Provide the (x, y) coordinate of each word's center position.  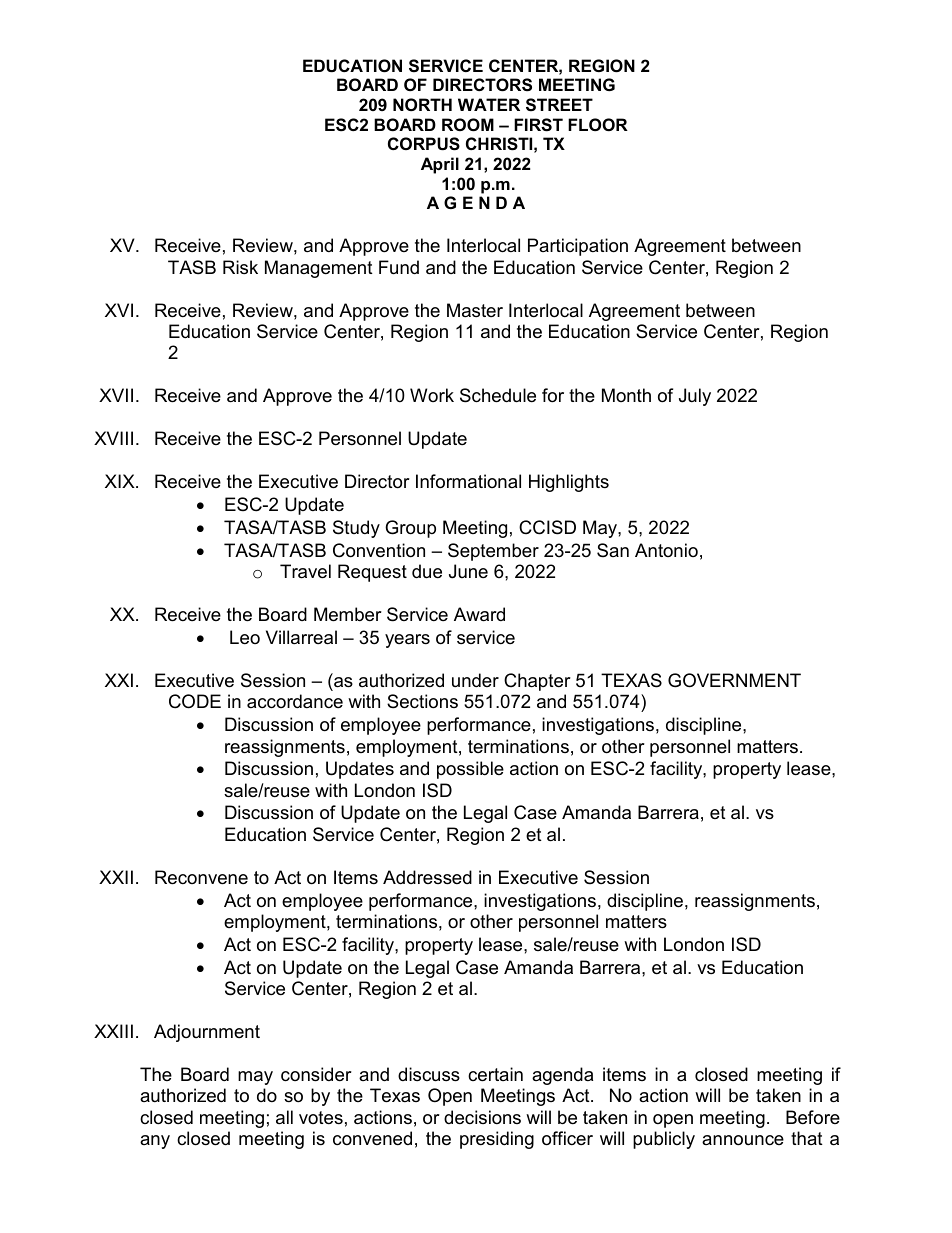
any (155, 1142)
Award (479, 614)
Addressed (427, 877)
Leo (245, 637)
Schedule (498, 395)
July (695, 397)
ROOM (468, 124)
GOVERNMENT (734, 680)
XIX (121, 481)
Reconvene (201, 877)
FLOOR (598, 124)
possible (470, 770)
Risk (240, 267)
